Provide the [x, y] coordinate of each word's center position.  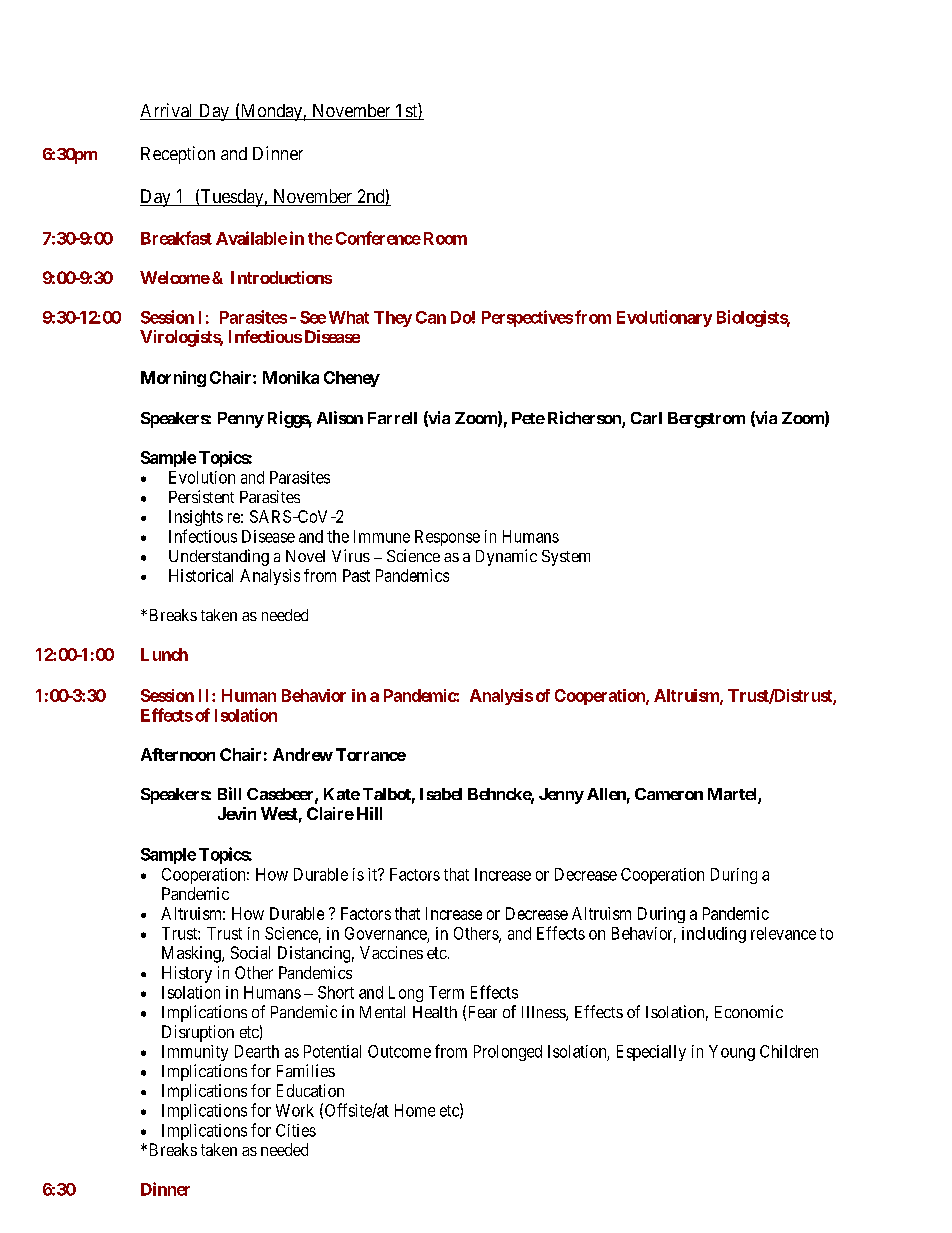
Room [445, 238]
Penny [241, 420]
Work [295, 1110]
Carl [646, 418]
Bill [229, 793]
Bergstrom [706, 420]
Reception [178, 155]
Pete [528, 418]
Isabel [441, 794]
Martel [733, 795]
